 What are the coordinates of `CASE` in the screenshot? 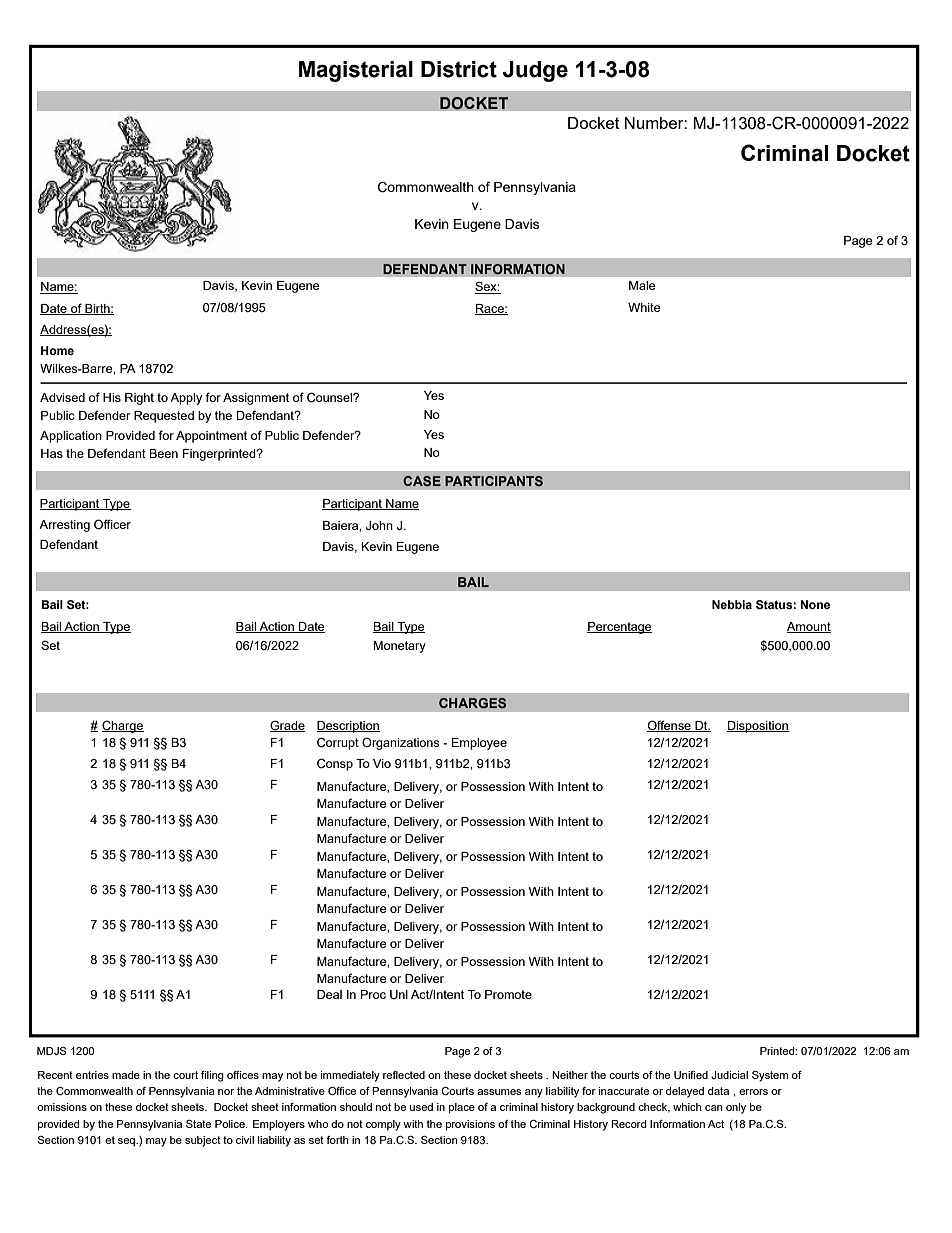 It's located at (422, 481).
